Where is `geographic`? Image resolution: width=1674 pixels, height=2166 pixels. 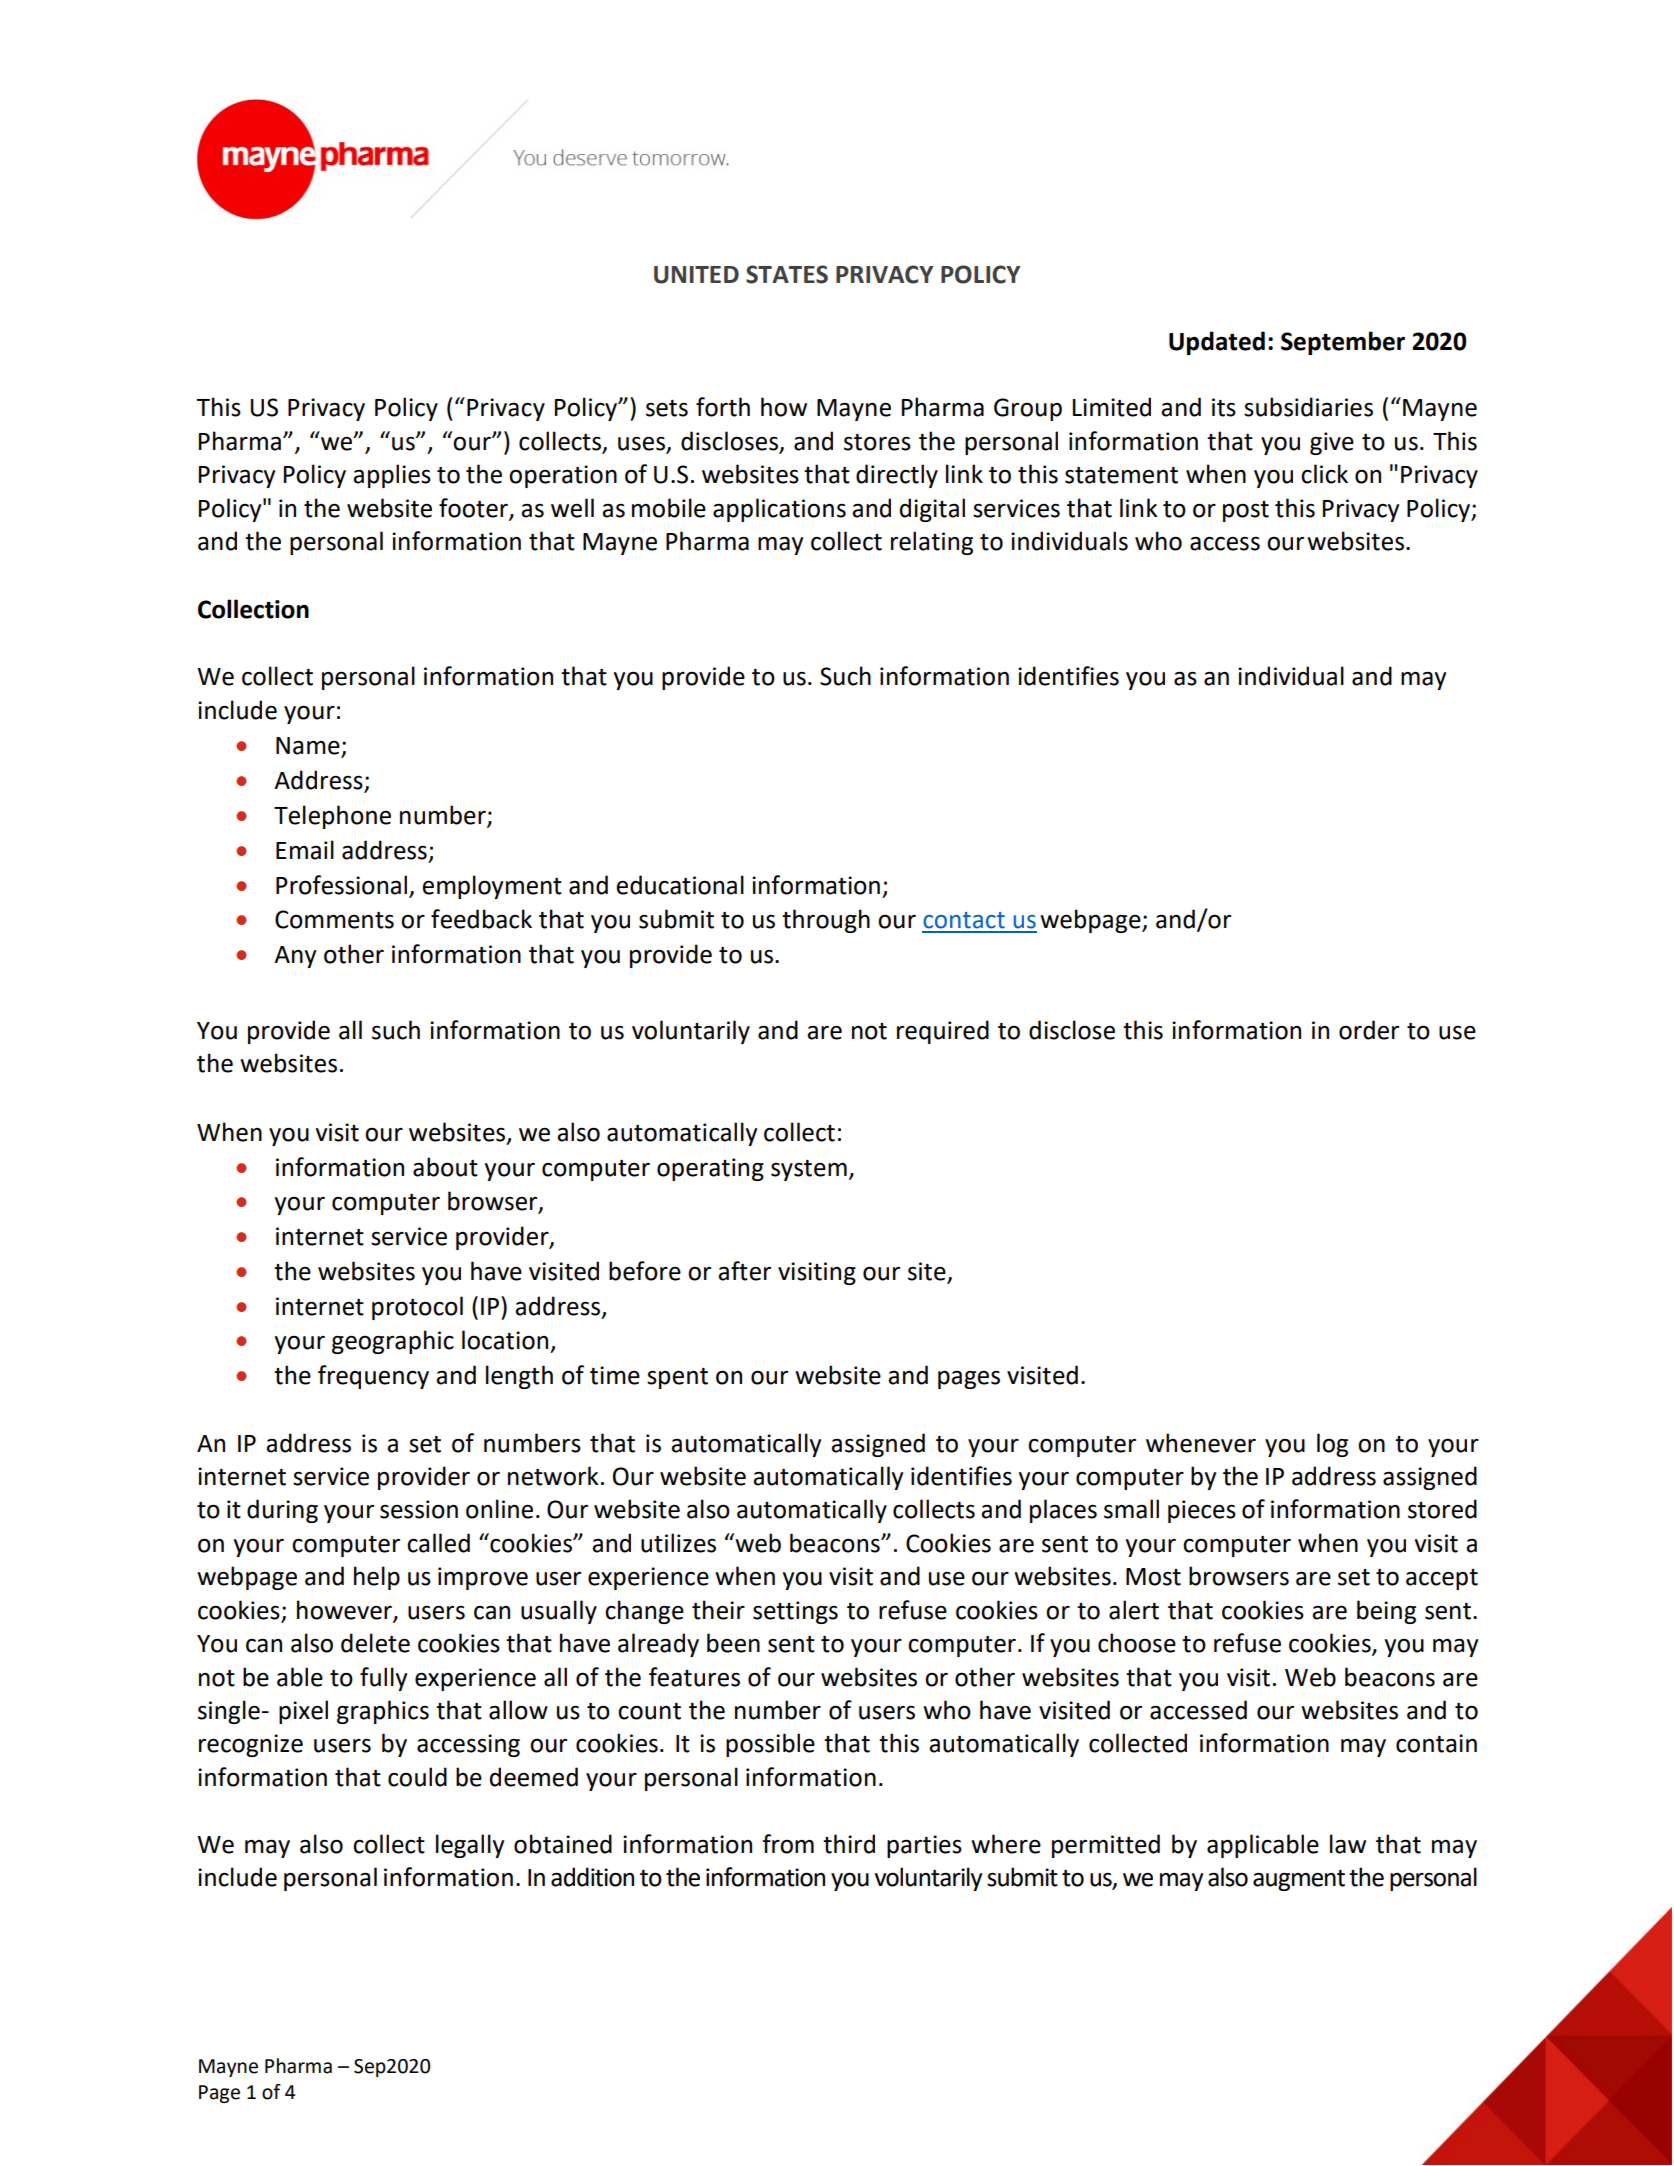
geographic is located at coordinates (393, 1342).
